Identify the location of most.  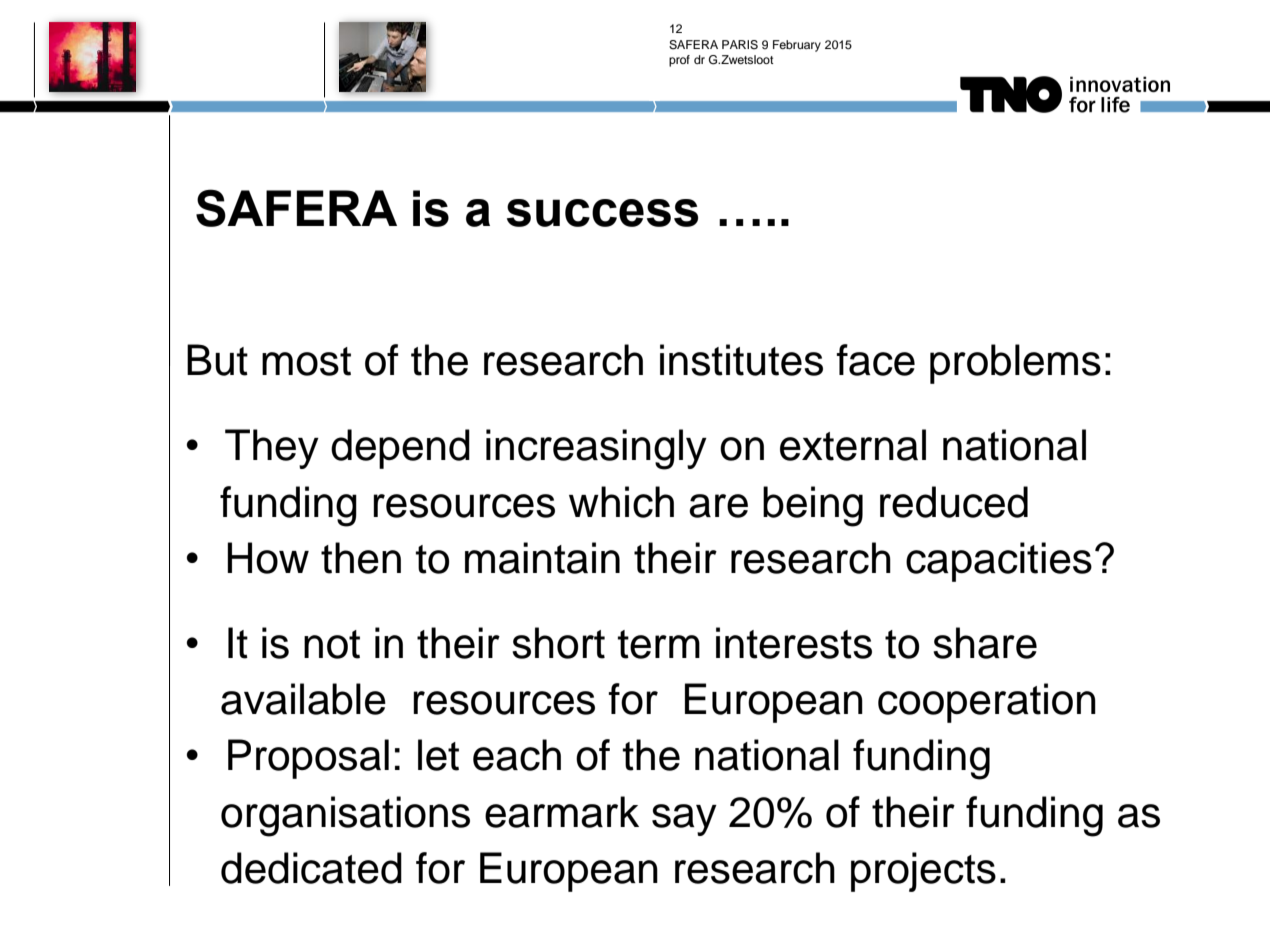
(306, 361).
